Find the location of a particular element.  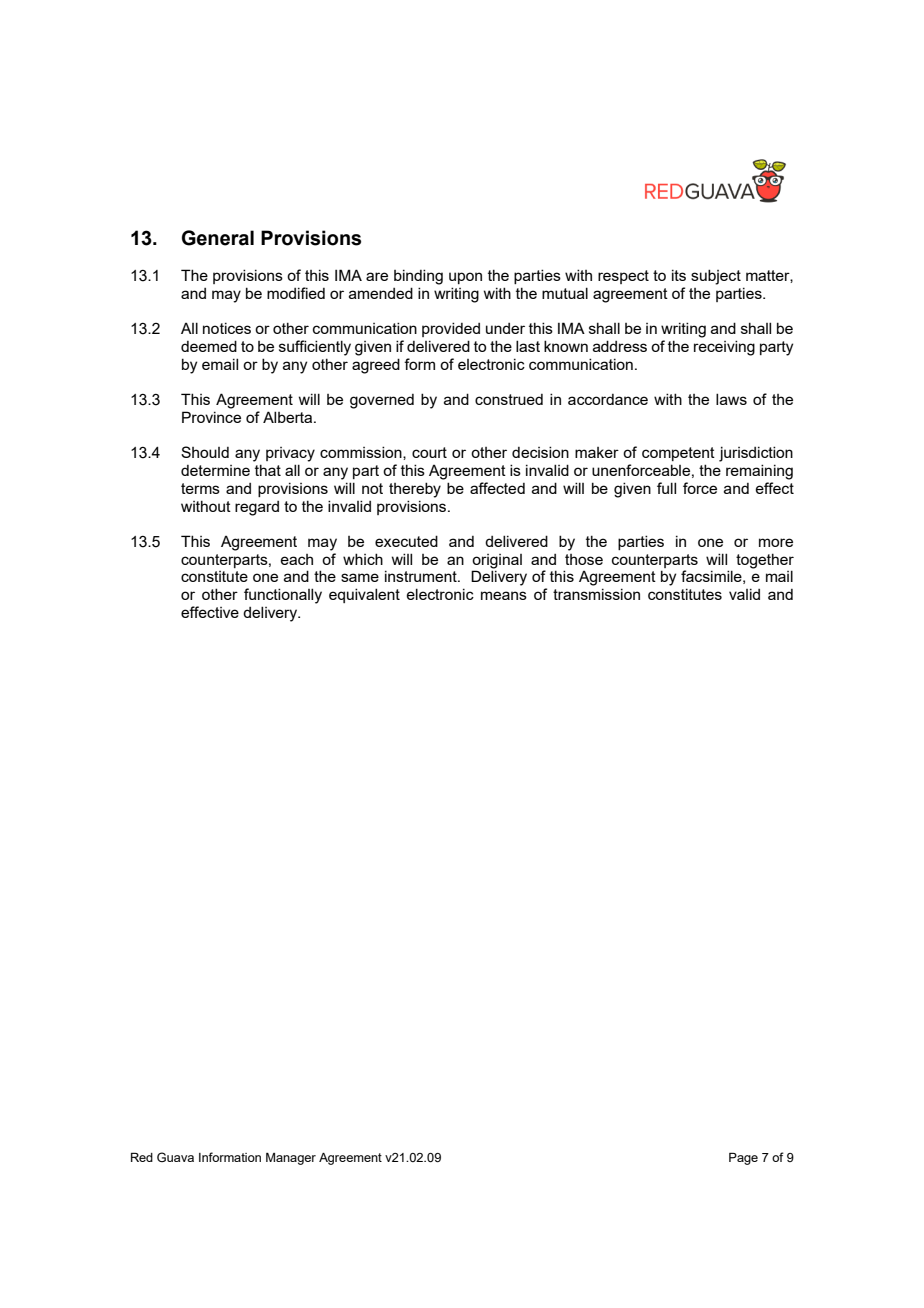

full is located at coordinates (666, 488).
